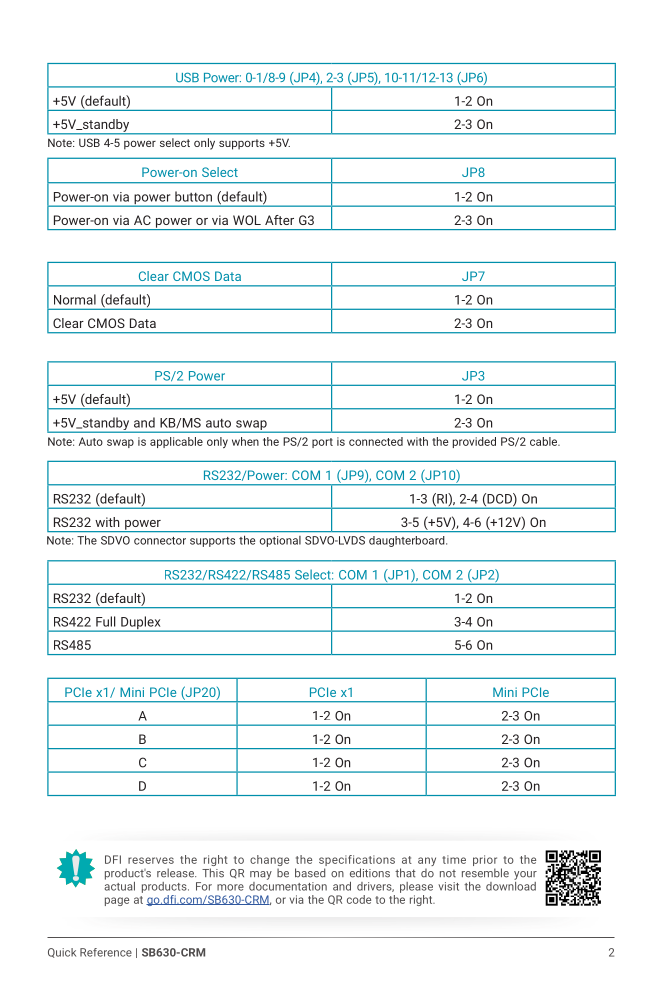 The height and width of the screenshot is (993, 662). I want to click on when, so click(245, 441).
